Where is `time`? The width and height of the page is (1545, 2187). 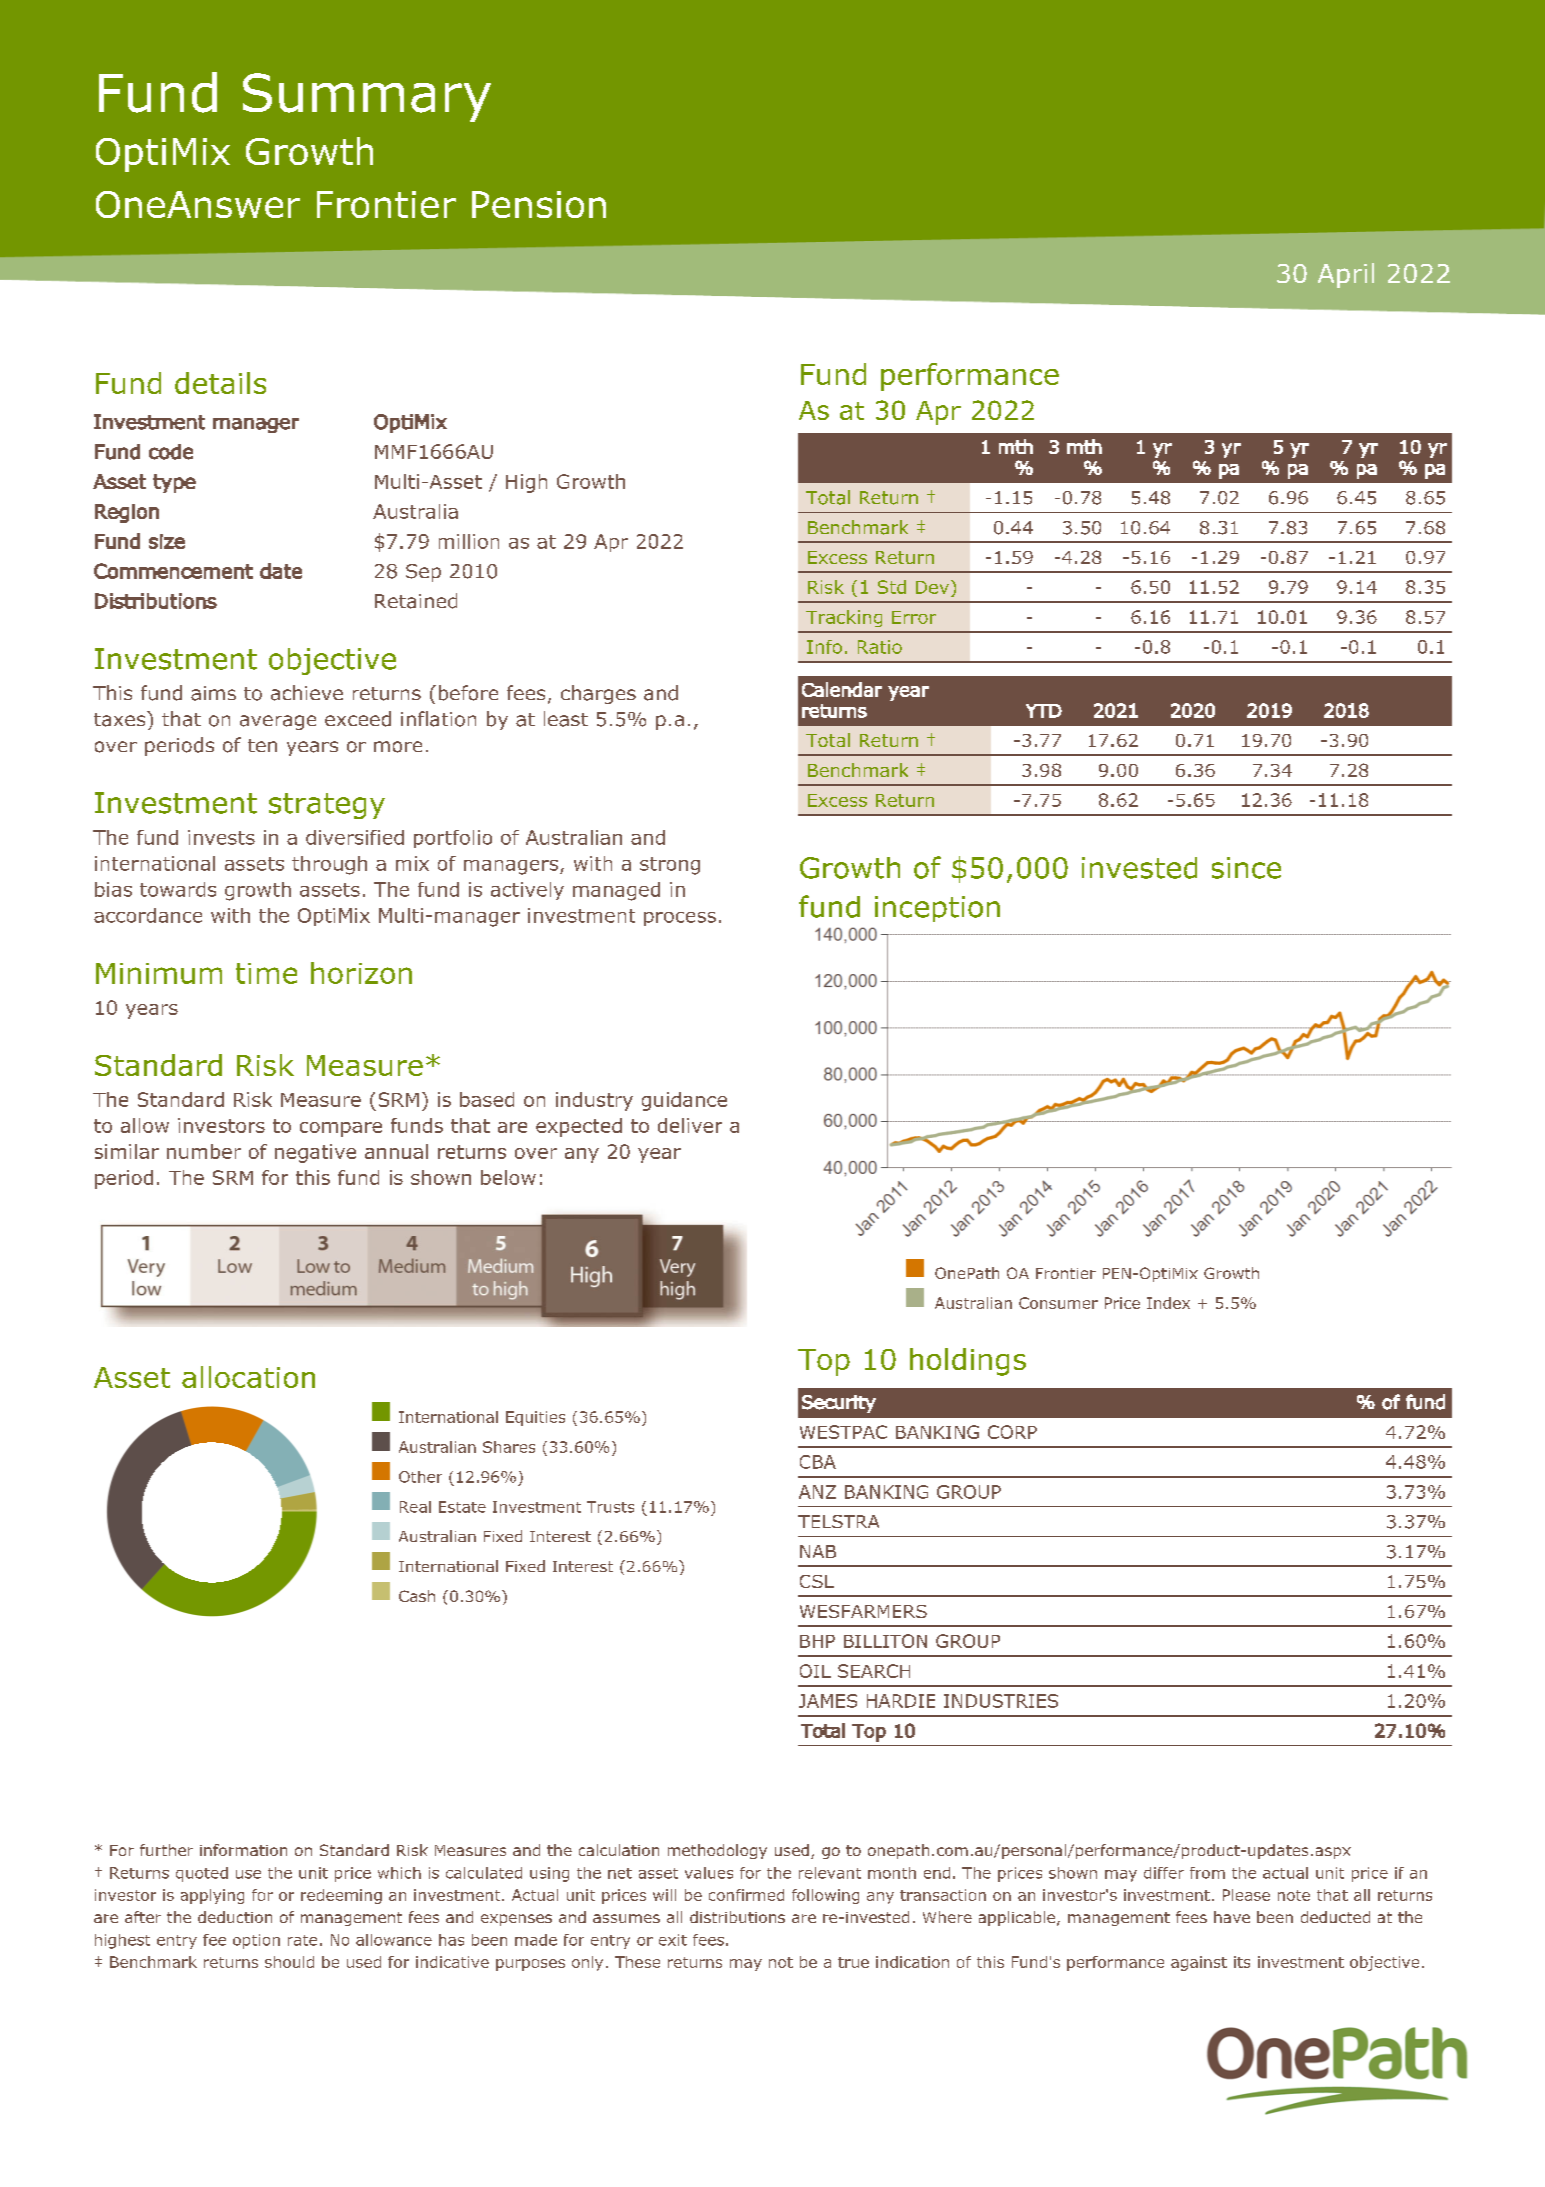
time is located at coordinates (266, 973).
